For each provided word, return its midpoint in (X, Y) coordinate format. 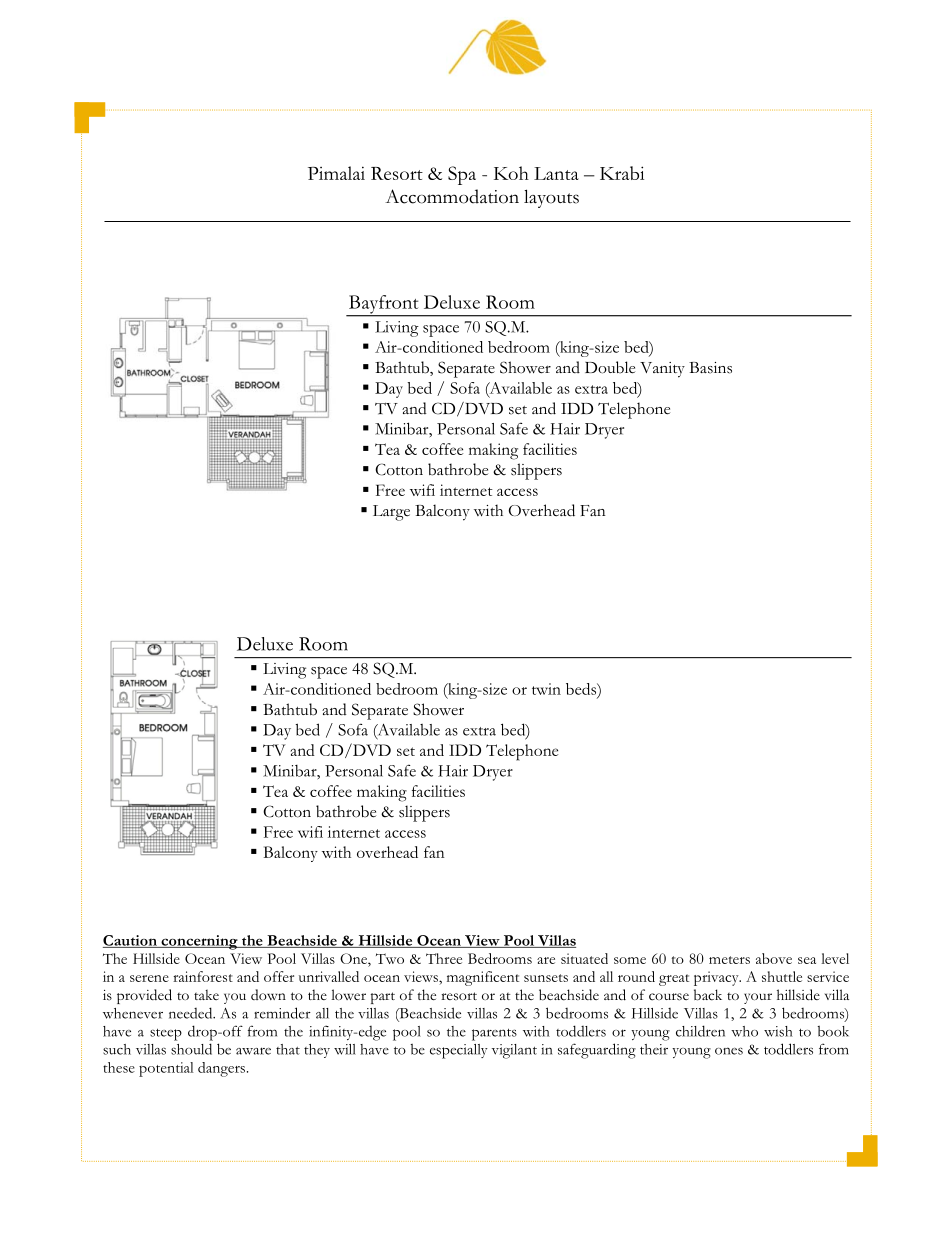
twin (546, 689)
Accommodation (452, 196)
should (191, 1049)
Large (391, 513)
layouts (551, 198)
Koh (511, 173)
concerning (199, 942)
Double (610, 367)
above (774, 958)
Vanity (662, 370)
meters (729, 960)
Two (390, 958)
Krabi (622, 173)
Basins (710, 368)
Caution (131, 941)
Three (444, 958)
